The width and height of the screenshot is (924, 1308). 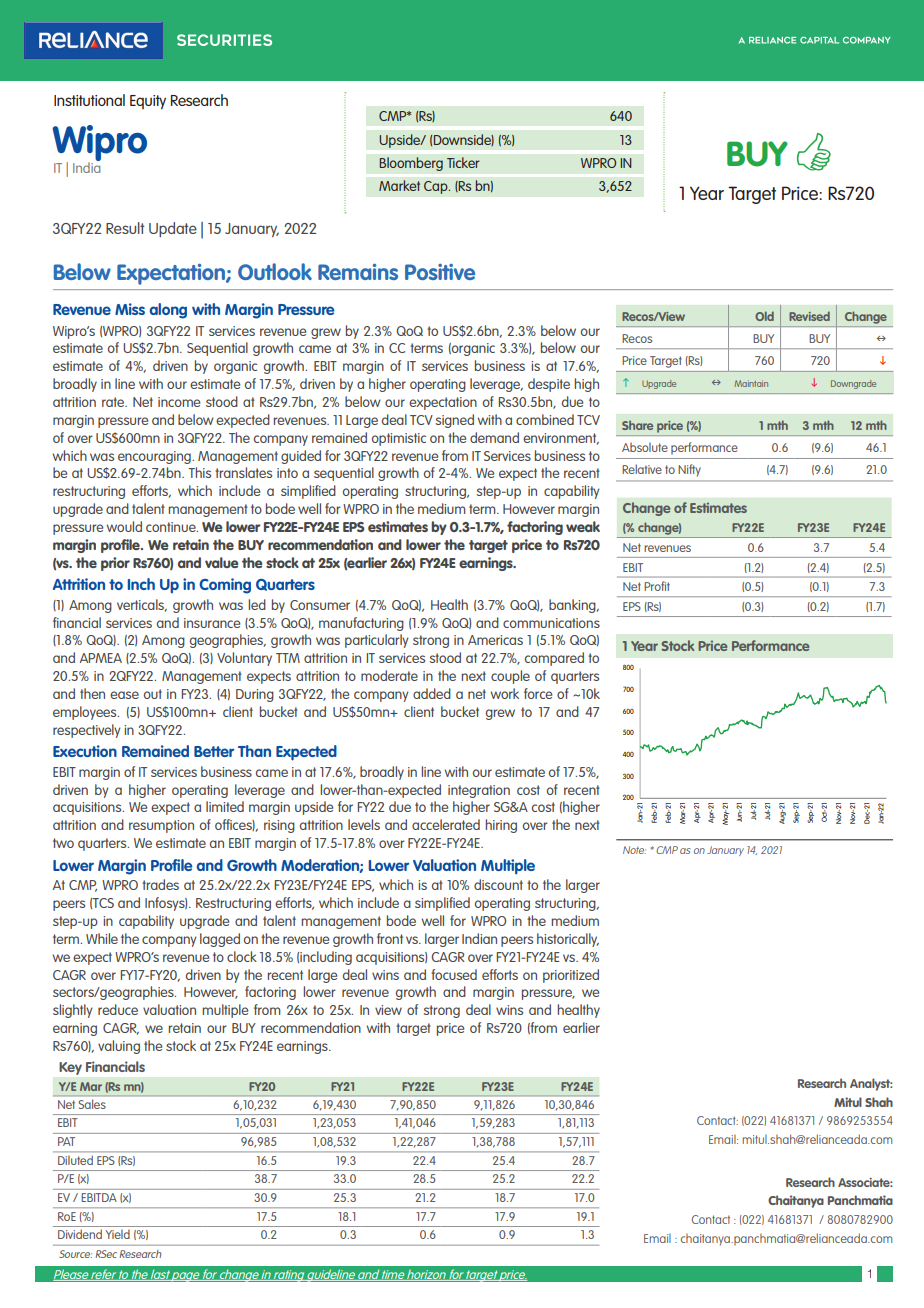 What do you see at coordinates (657, 586) in the screenshot?
I see `Profit` at bounding box center [657, 586].
